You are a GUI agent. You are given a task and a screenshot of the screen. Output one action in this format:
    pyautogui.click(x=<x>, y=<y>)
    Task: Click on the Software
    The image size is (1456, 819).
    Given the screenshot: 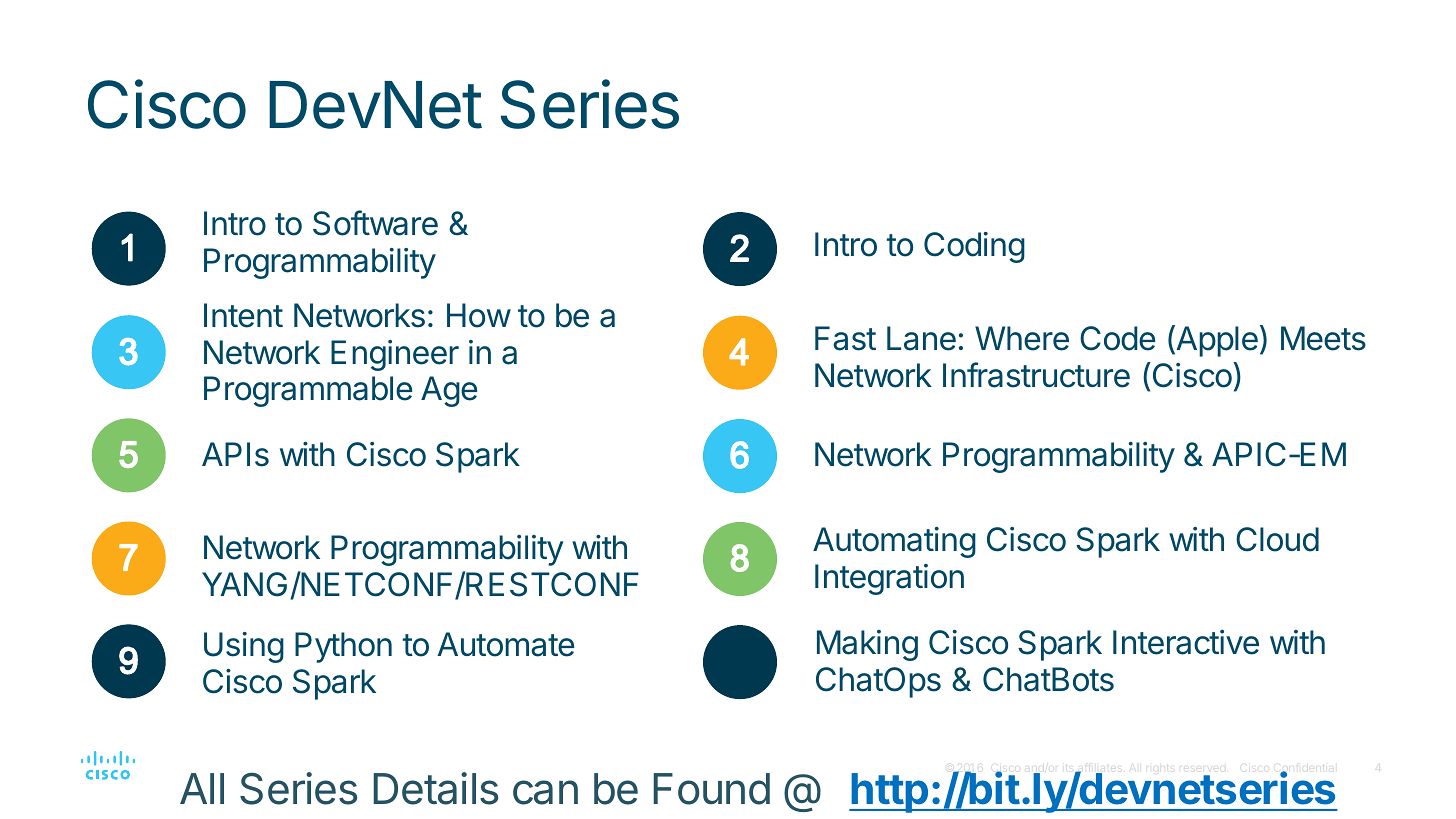 What is the action you would take?
    pyautogui.click(x=375, y=223)
